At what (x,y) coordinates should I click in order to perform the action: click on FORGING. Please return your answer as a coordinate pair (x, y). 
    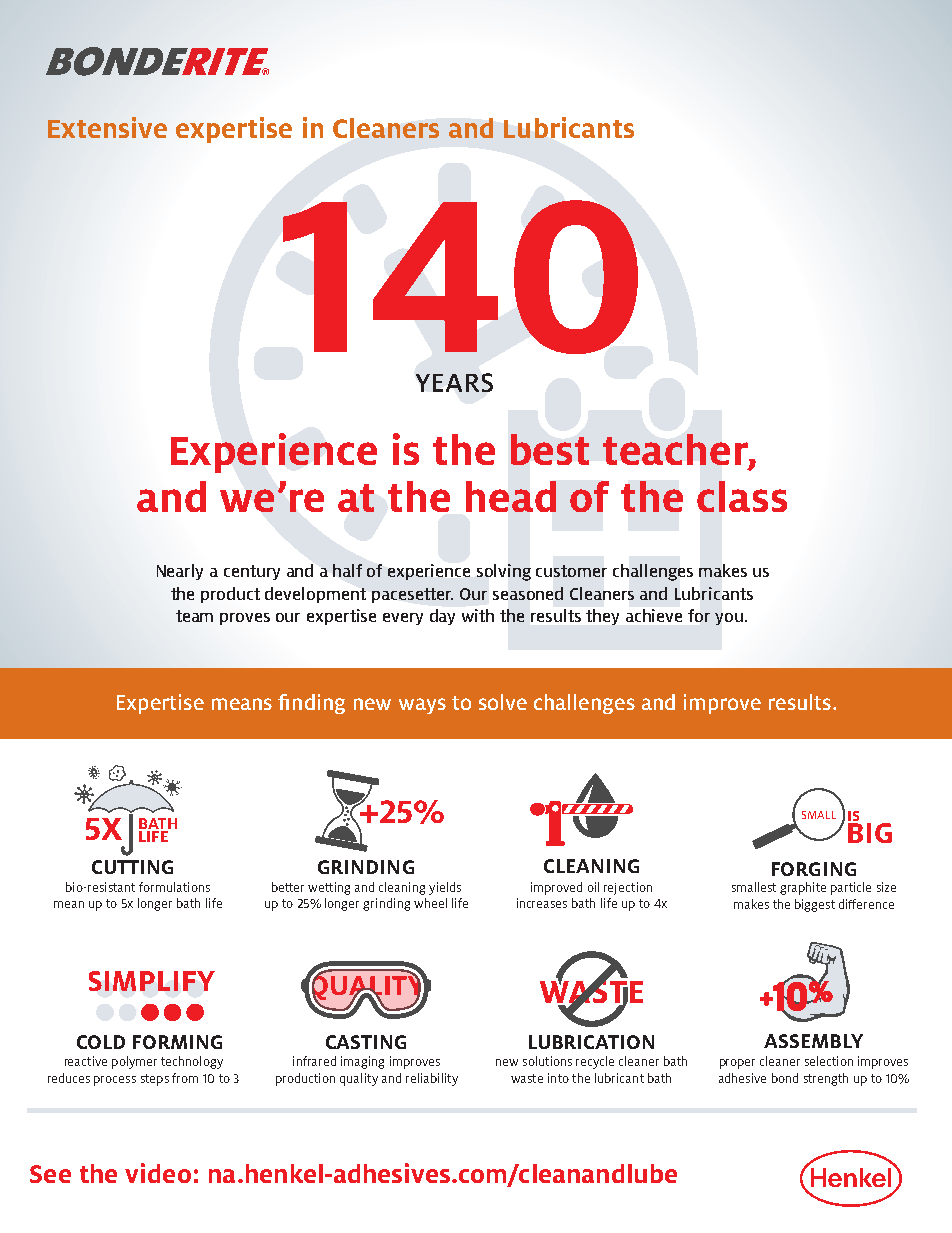
    Looking at the image, I should click on (814, 869).
